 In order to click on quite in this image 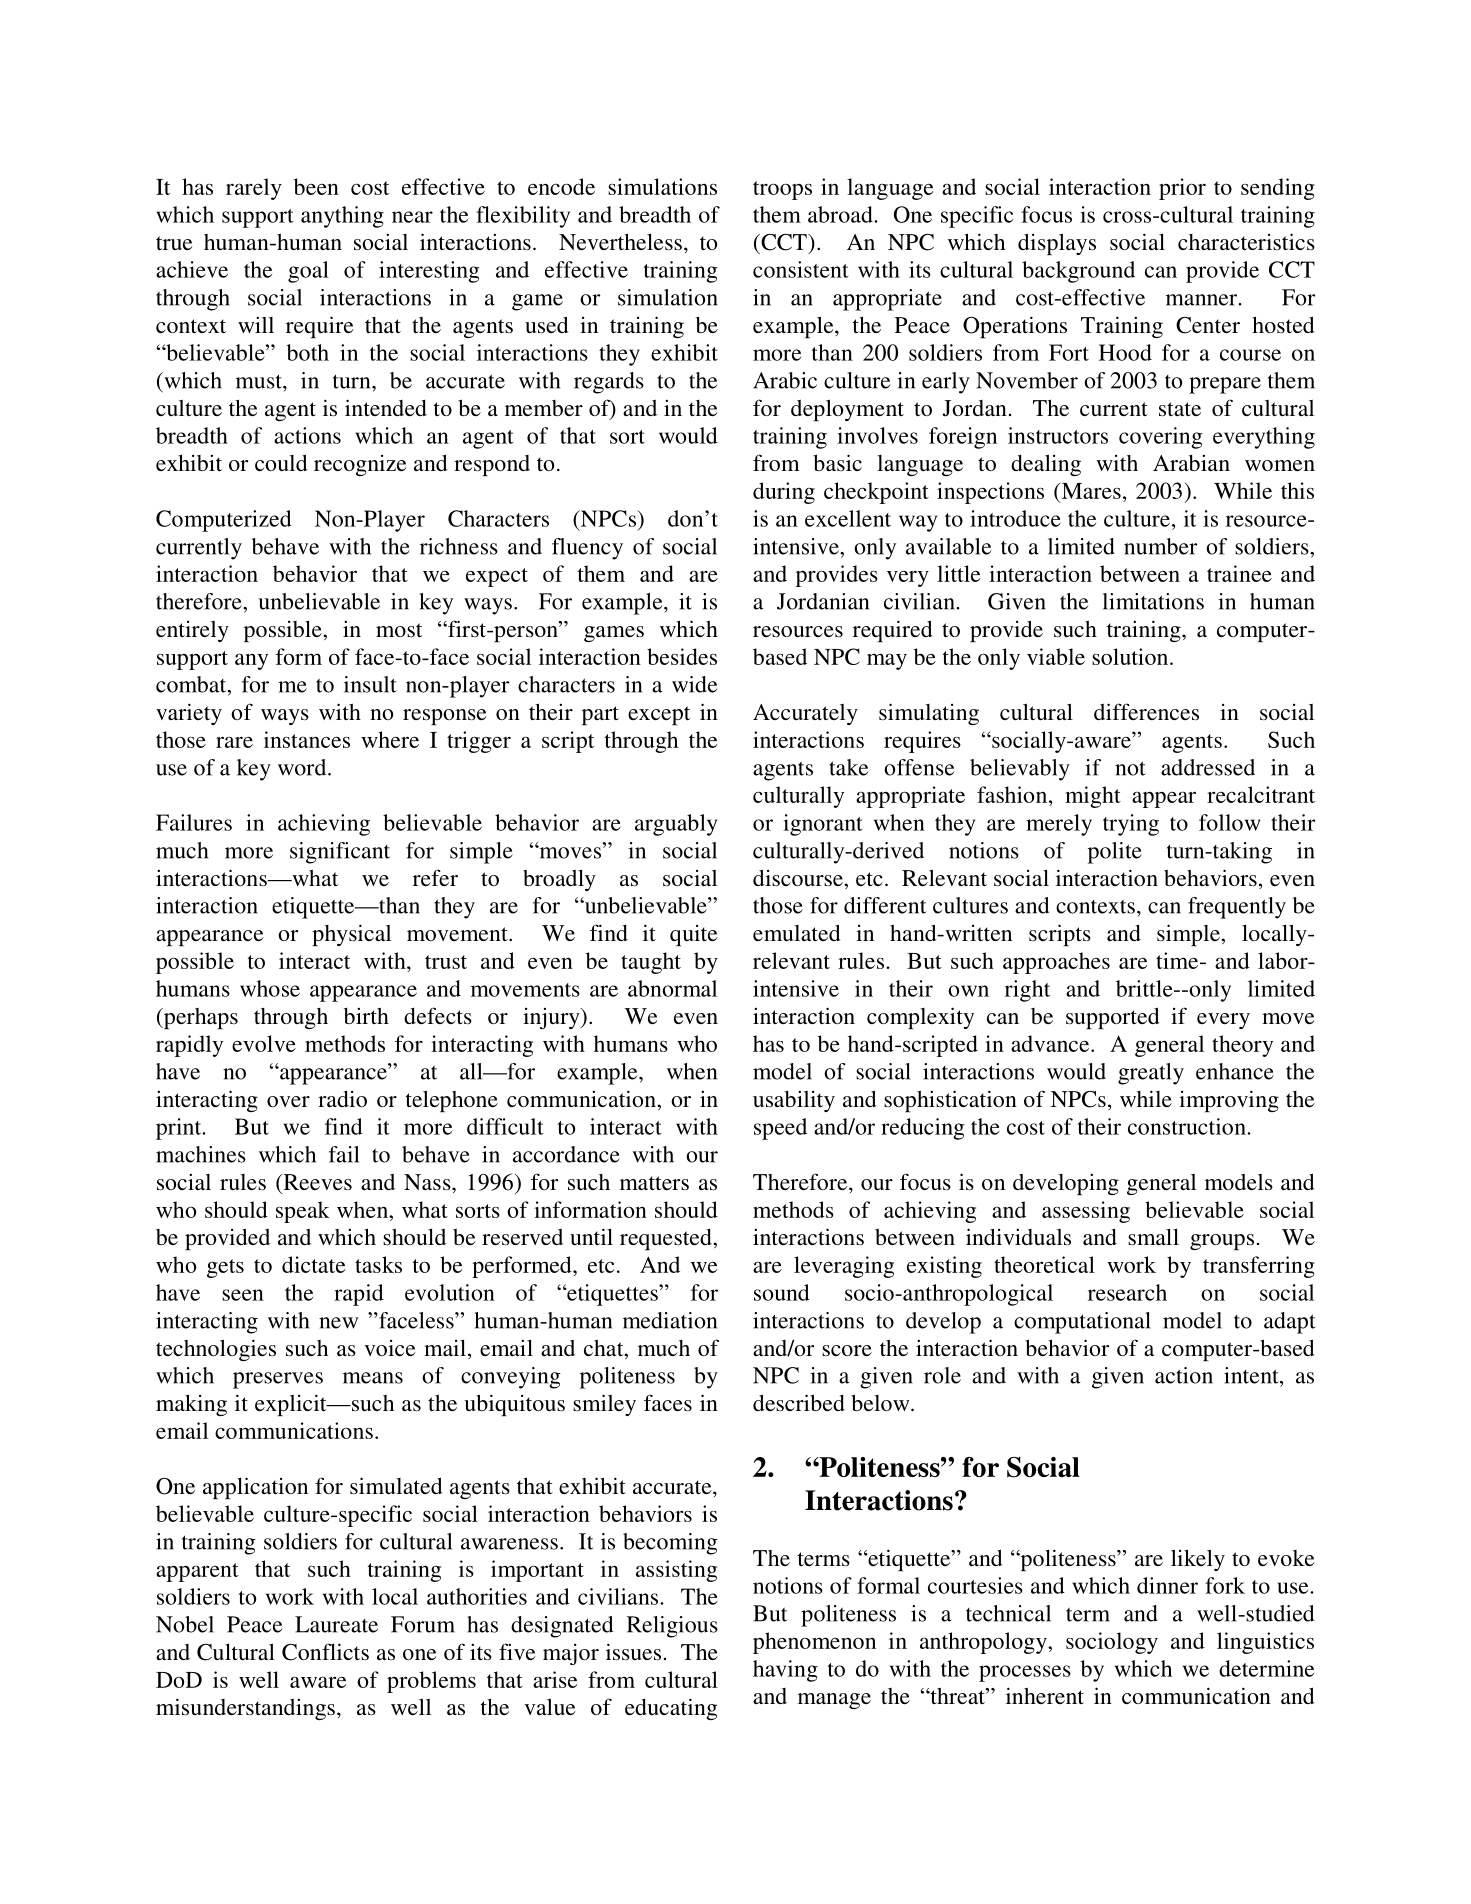, I will do `click(693, 935)`.
